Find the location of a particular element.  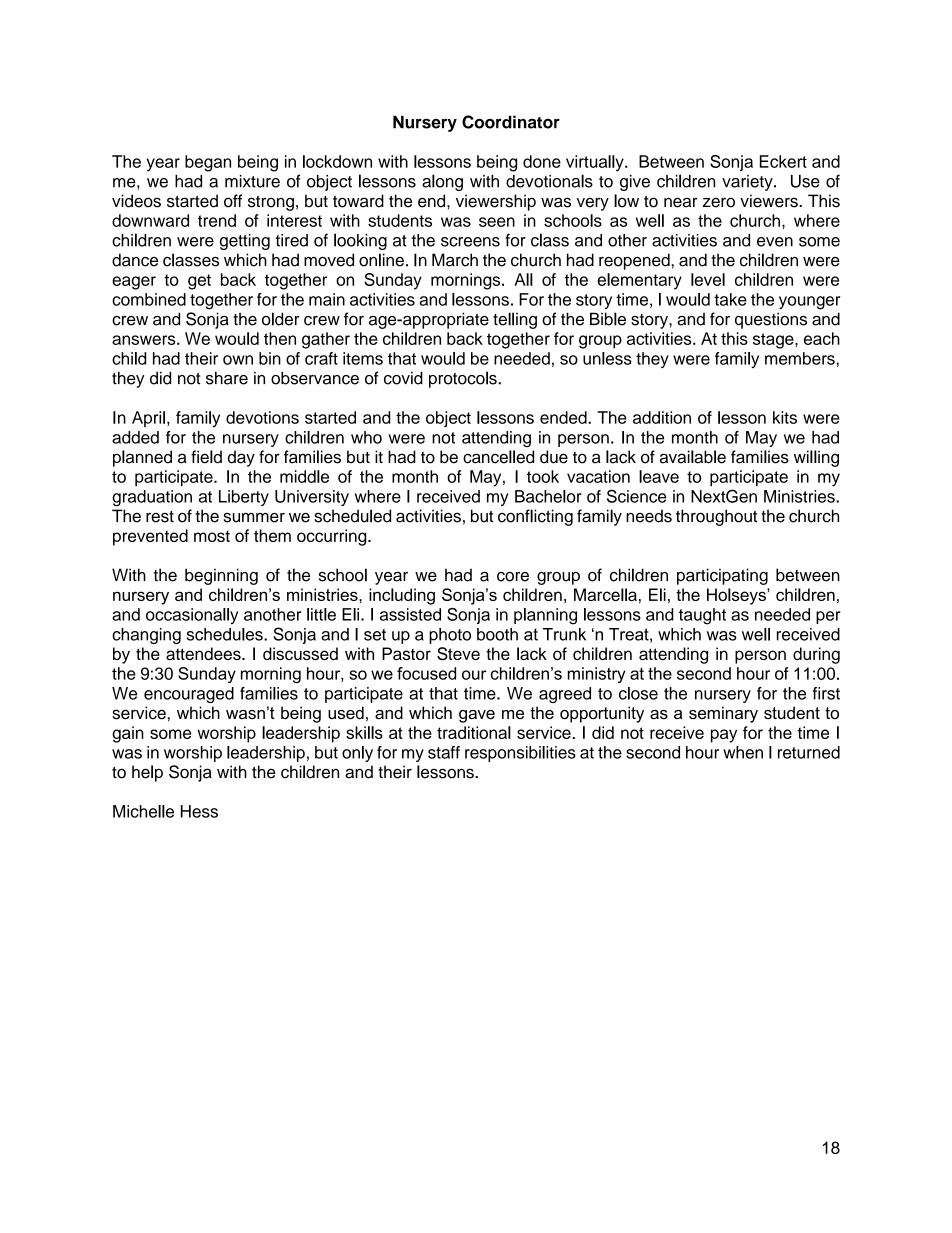

available is located at coordinates (693, 457).
